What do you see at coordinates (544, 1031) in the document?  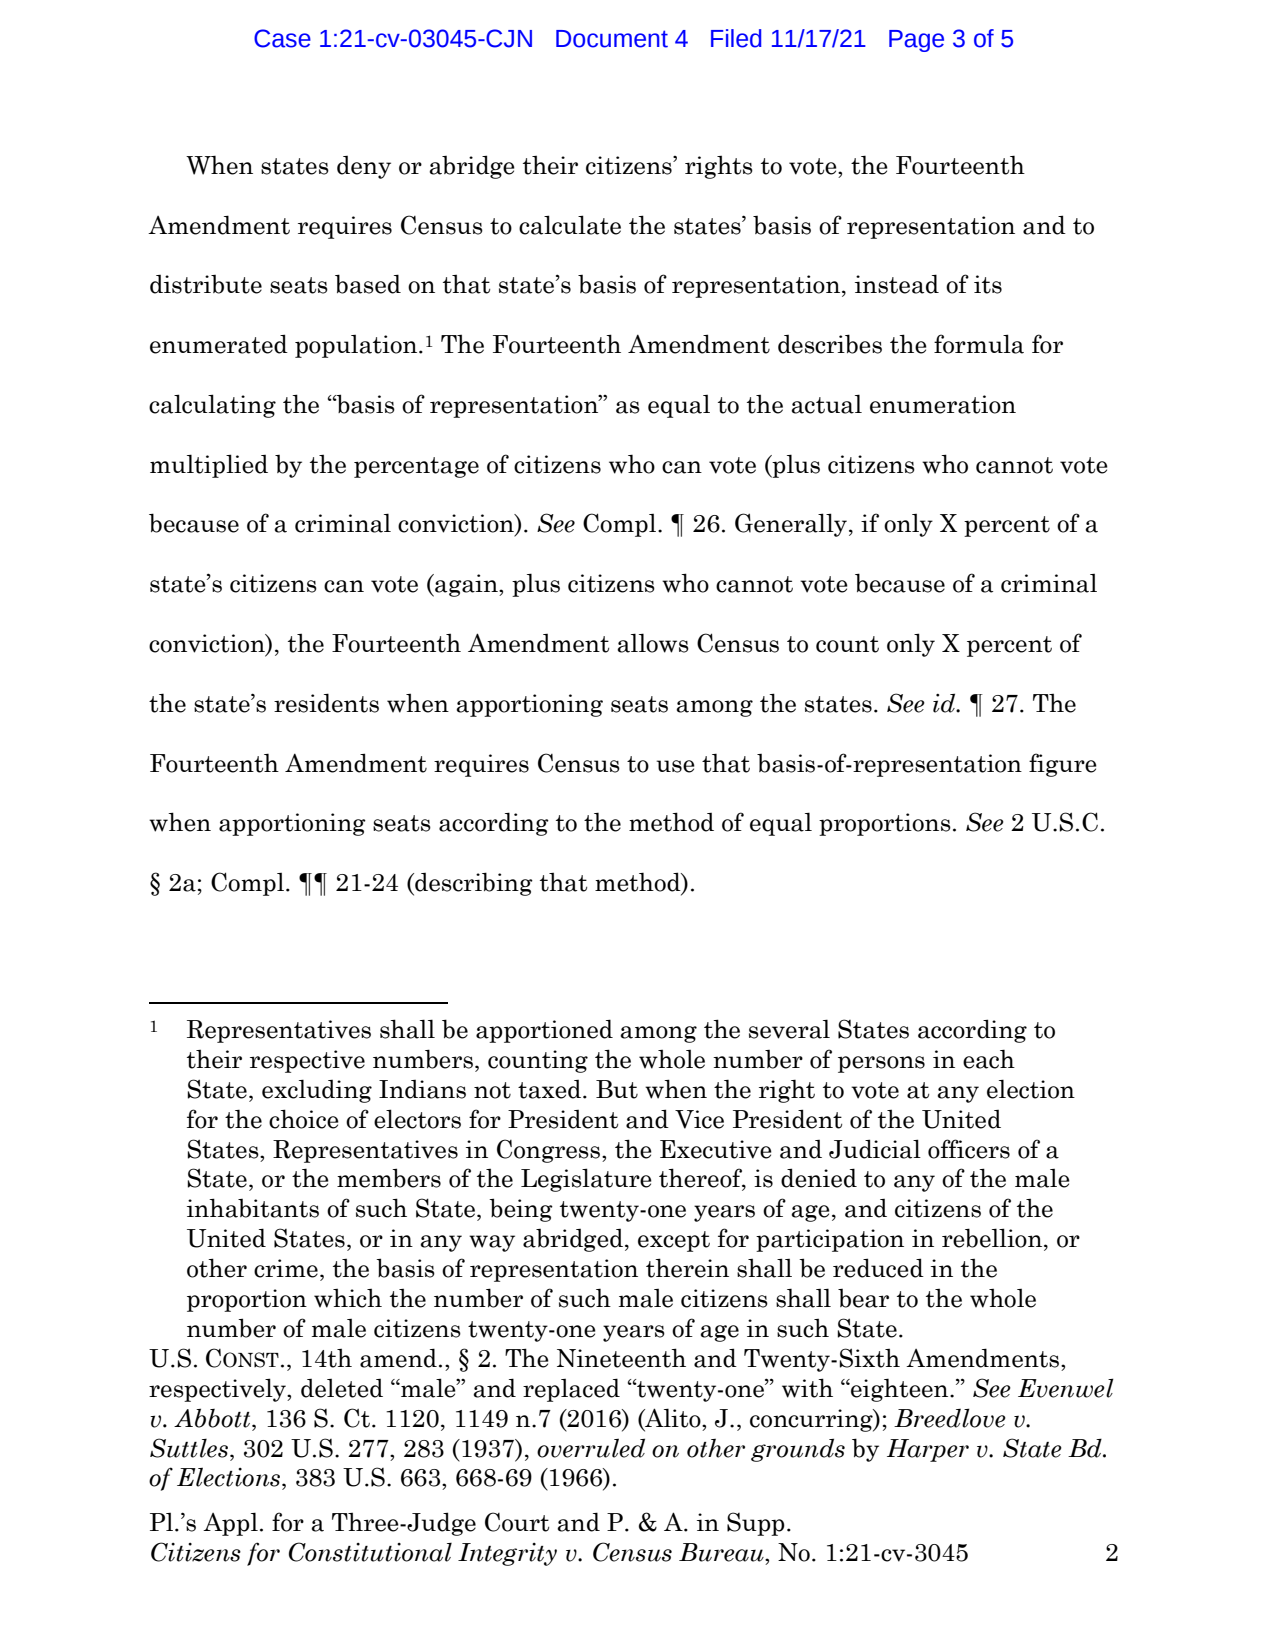 I see `apportioned` at bounding box center [544, 1031].
